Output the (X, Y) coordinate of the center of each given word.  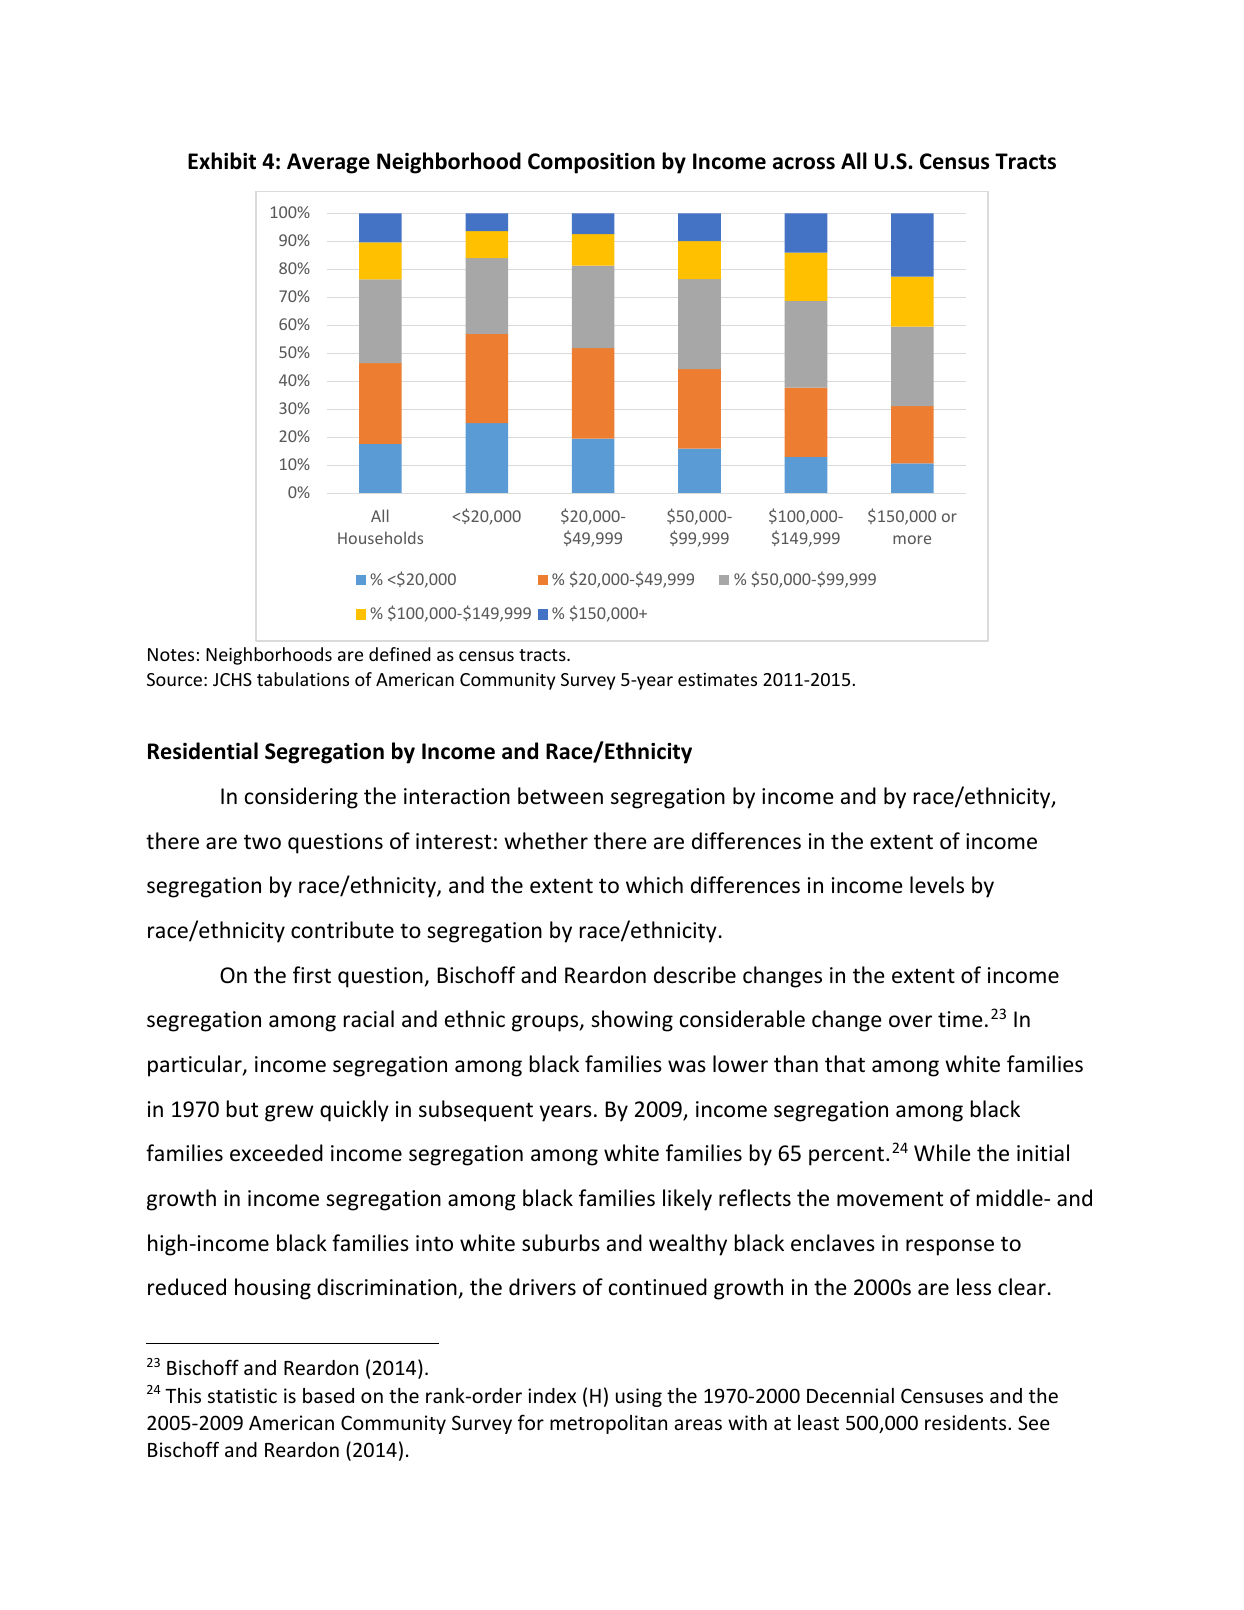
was (687, 1066)
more (912, 539)
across (804, 163)
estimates (717, 679)
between (560, 796)
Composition (591, 163)
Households (380, 537)
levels (937, 885)
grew (289, 1113)
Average (328, 163)
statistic (242, 1395)
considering (301, 798)
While (942, 1153)
